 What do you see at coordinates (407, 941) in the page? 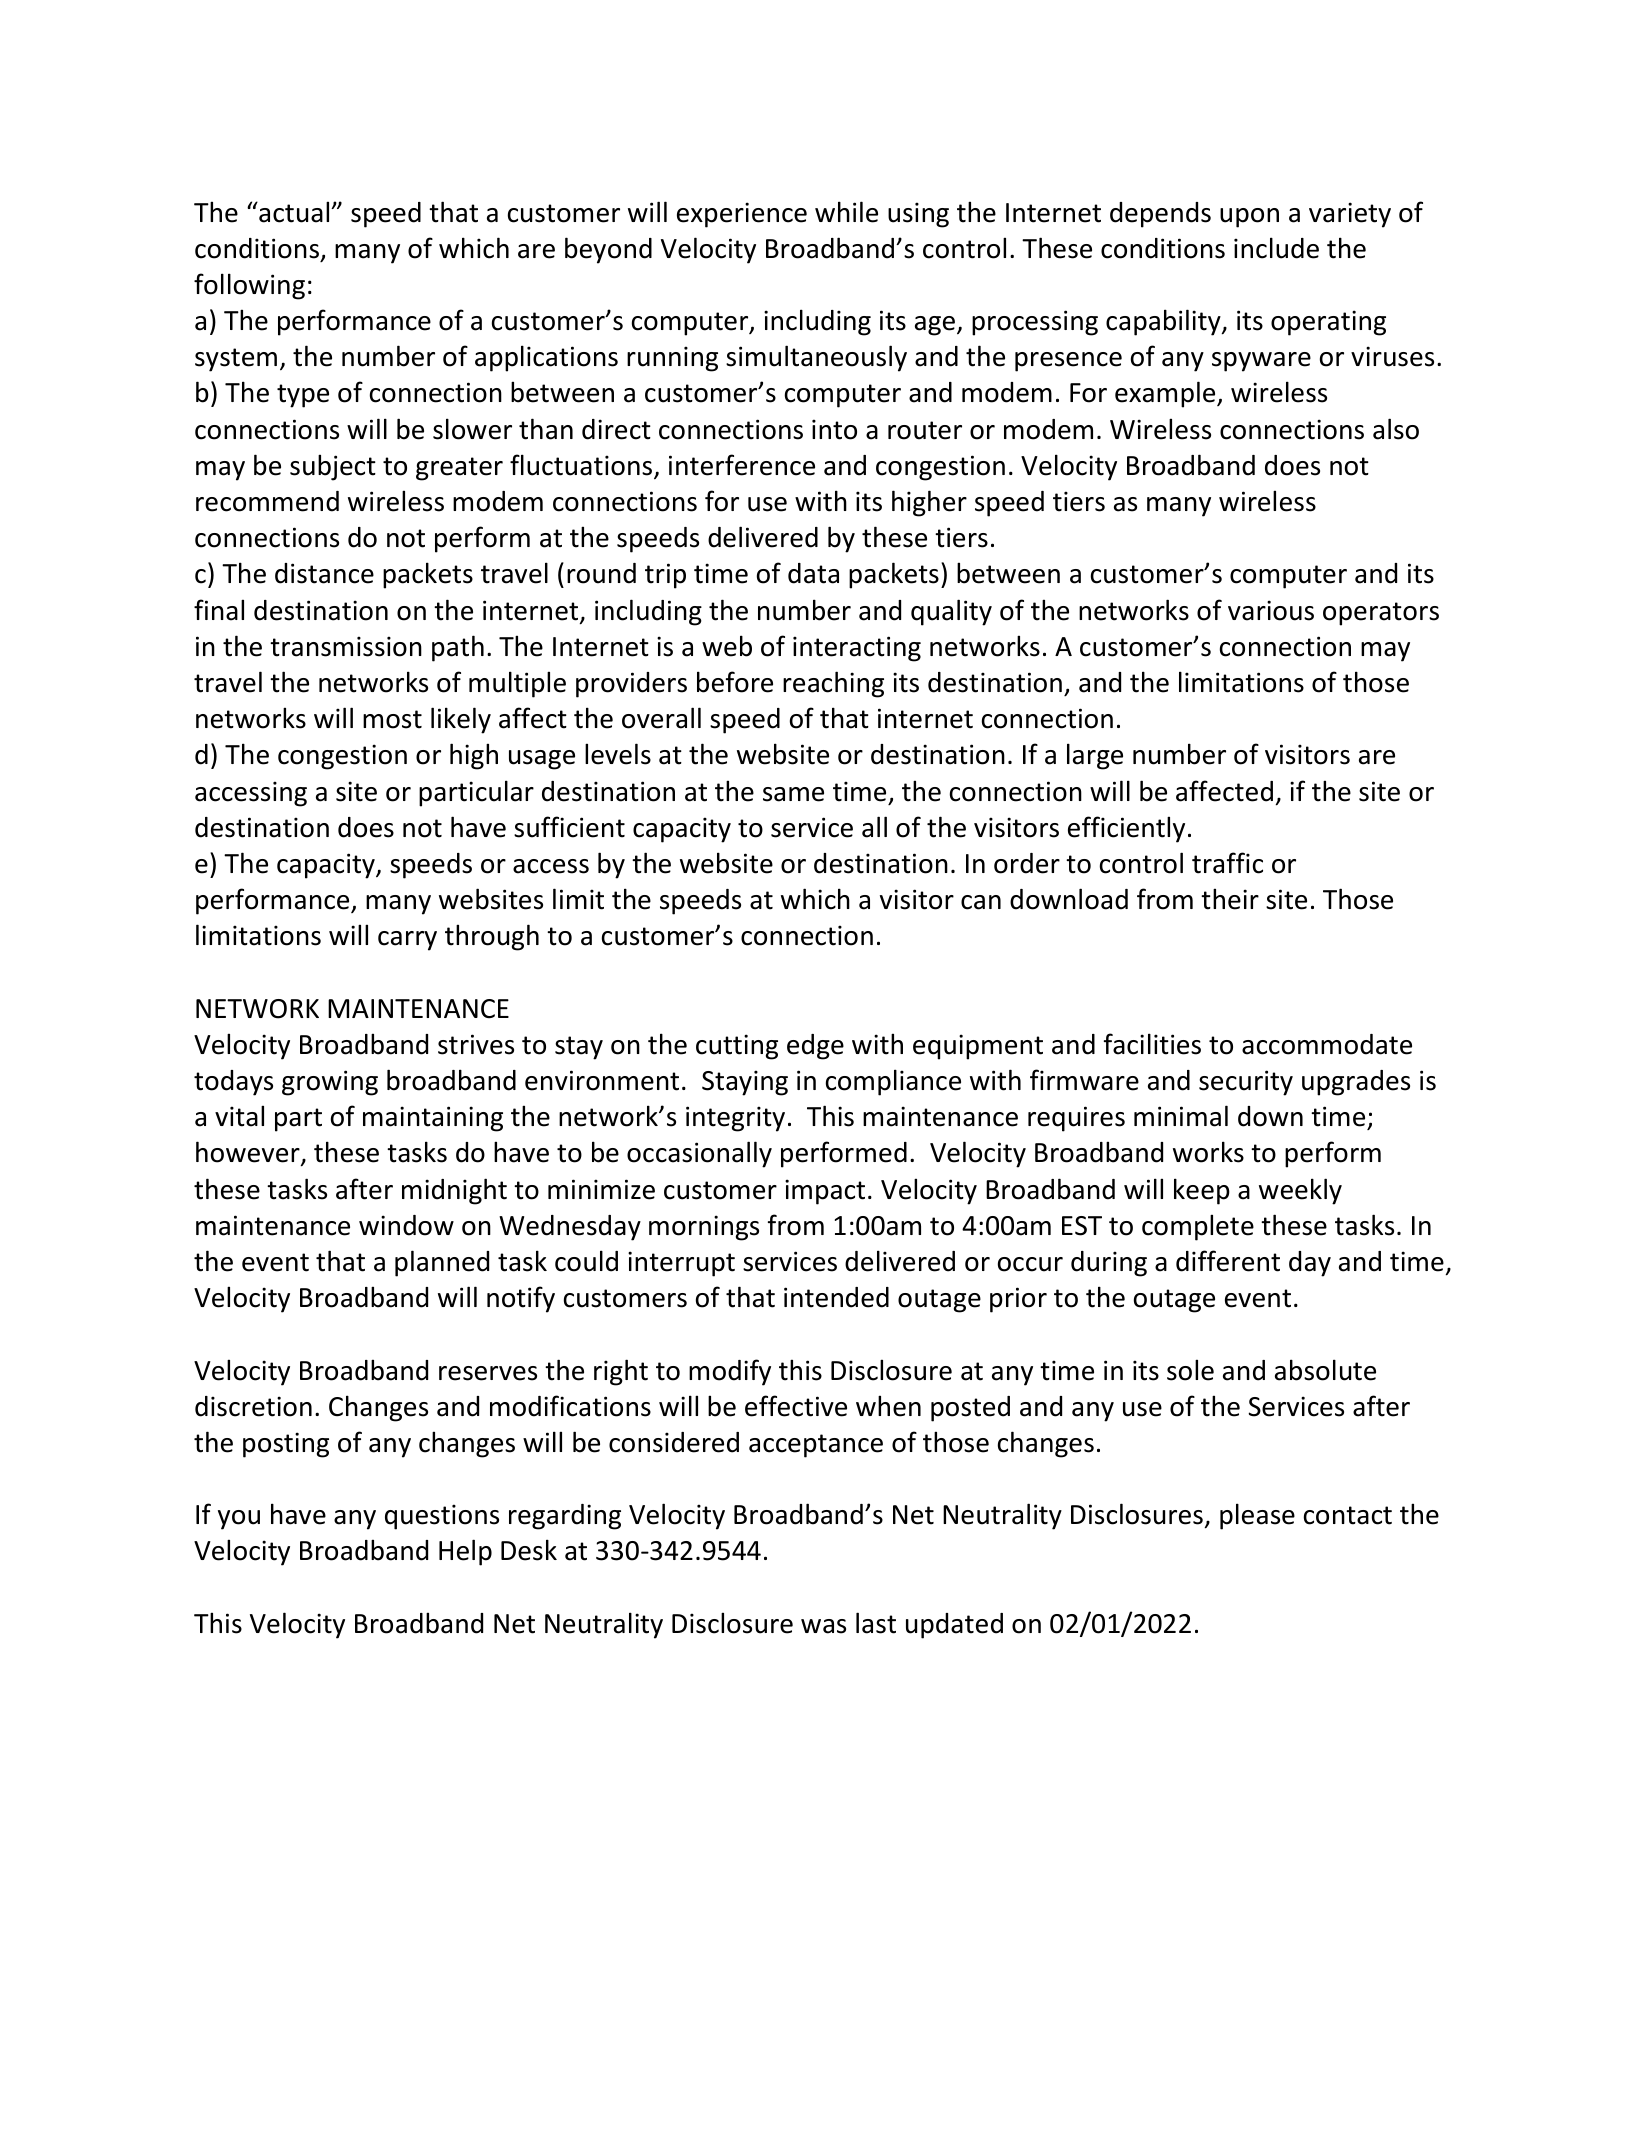
I see `carry` at bounding box center [407, 941].
